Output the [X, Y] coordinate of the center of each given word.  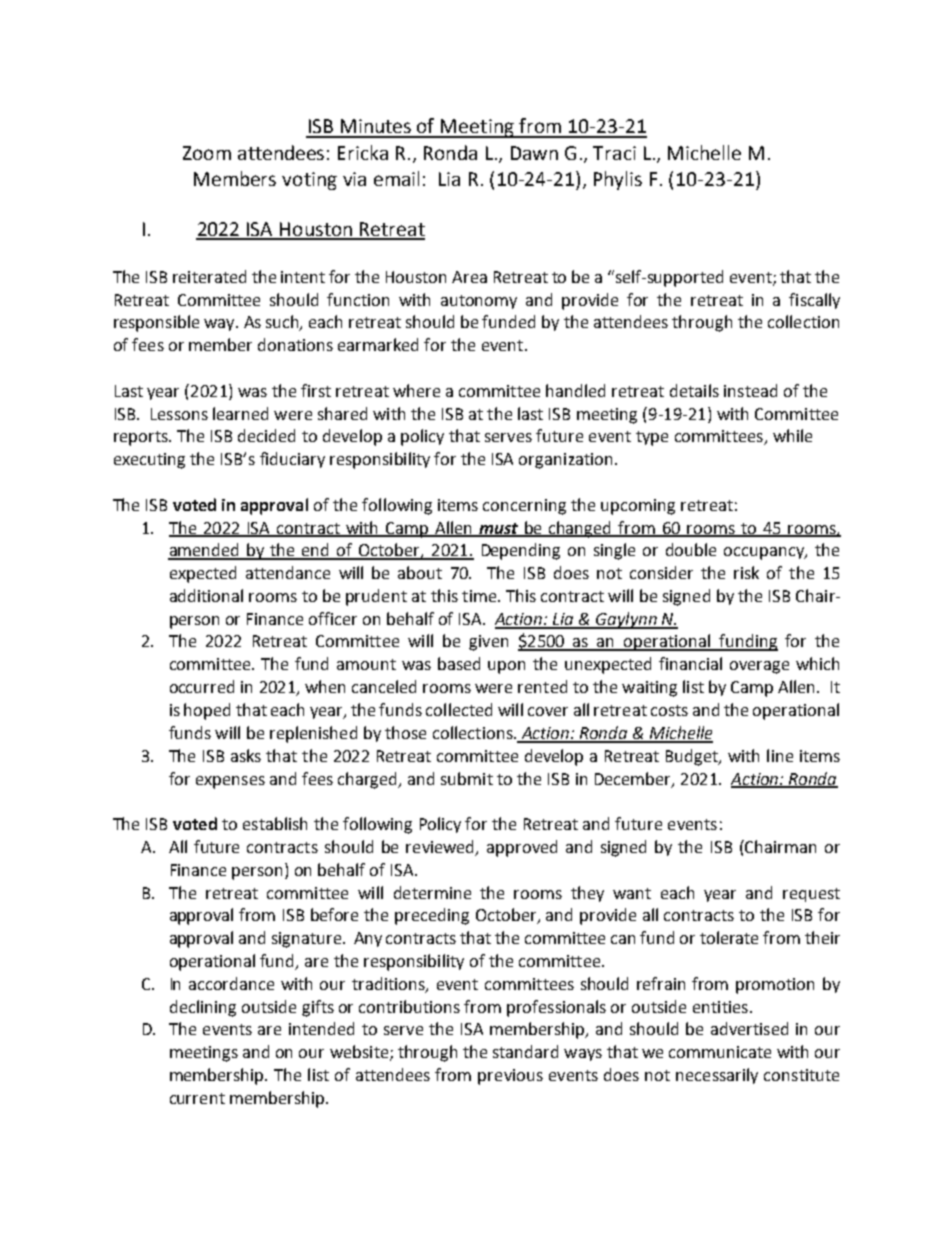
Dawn [534, 153]
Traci [614, 153]
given [488, 643]
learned [240, 413]
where [416, 390]
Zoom [207, 153]
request [811, 895]
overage [759, 667]
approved [522, 848]
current [197, 1098]
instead [750, 390]
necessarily [717, 1076]
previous [510, 1077]
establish [275, 823]
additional [206, 595]
